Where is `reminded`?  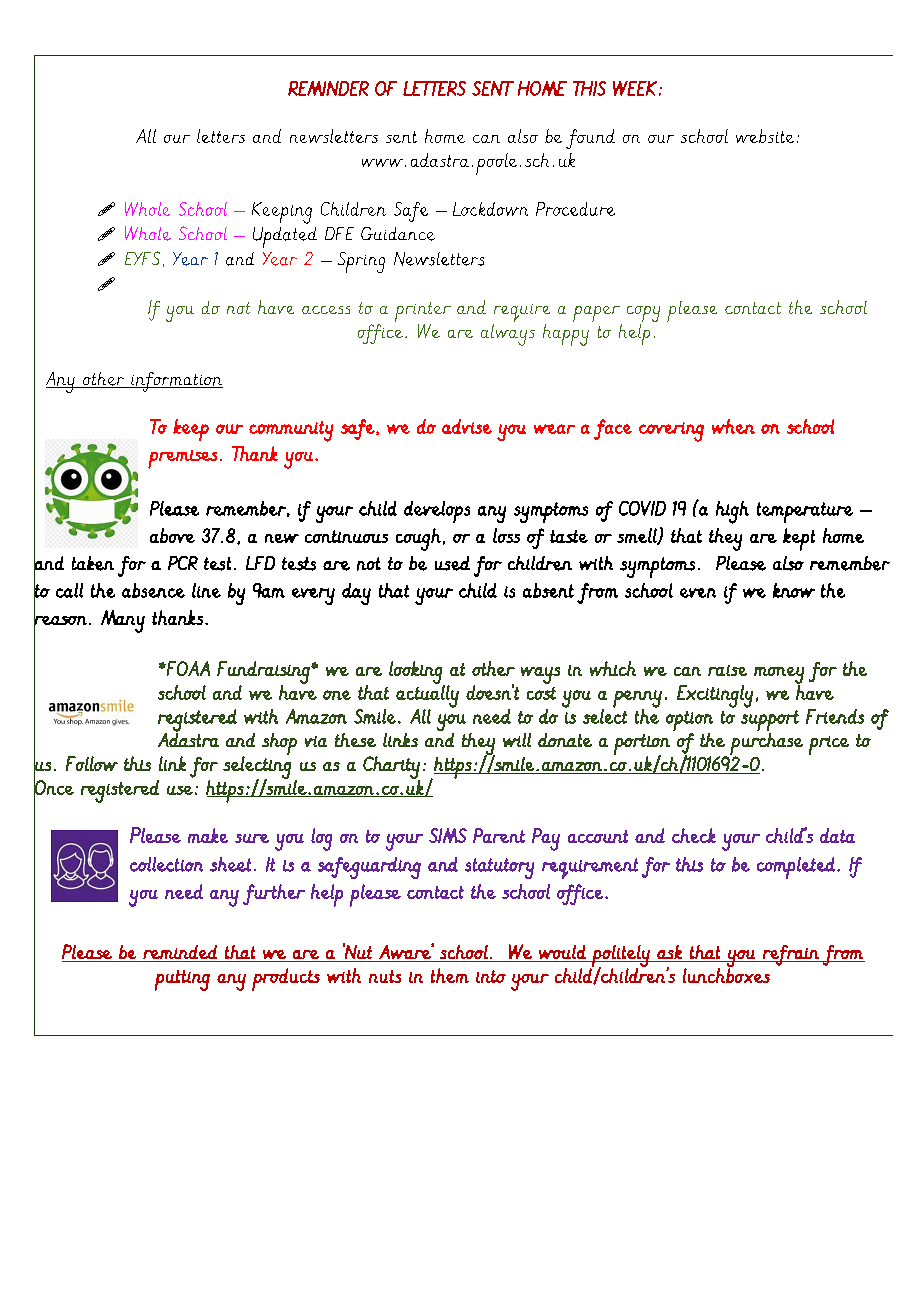
reminded is located at coordinates (180, 952).
